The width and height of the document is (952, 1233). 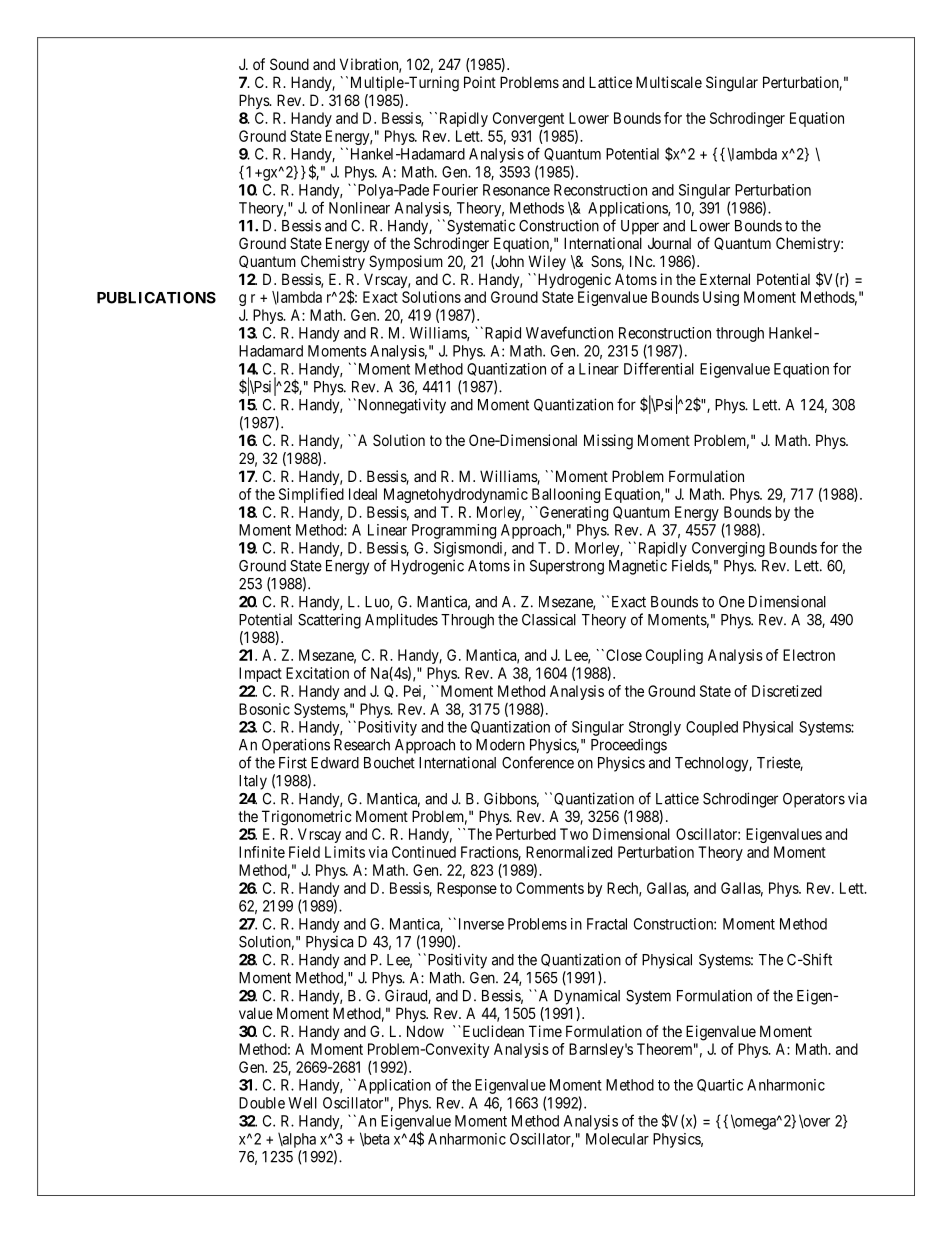 I want to click on Time, so click(x=545, y=1031).
